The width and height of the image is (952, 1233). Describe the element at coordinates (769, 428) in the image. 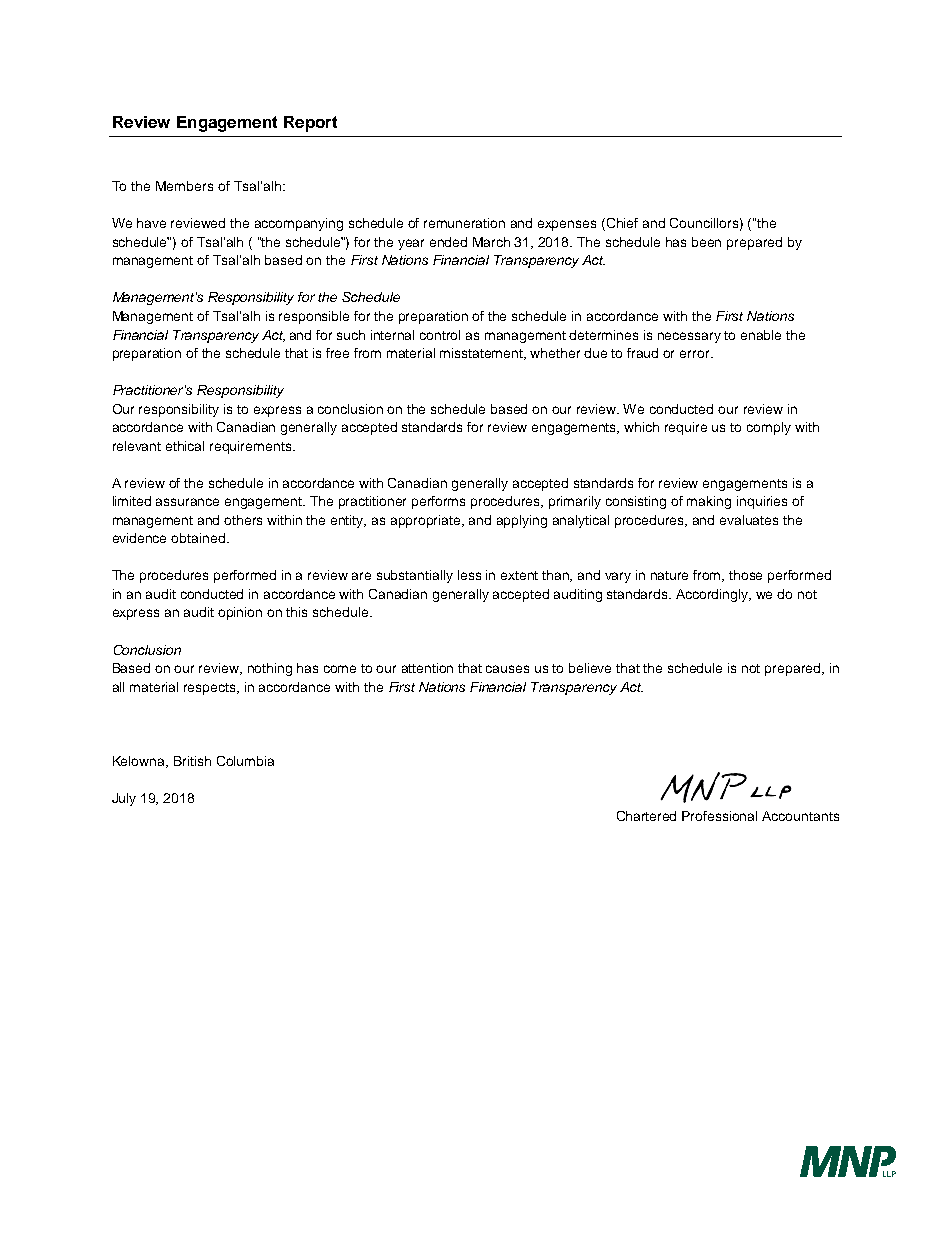

I see `comply` at that location.
